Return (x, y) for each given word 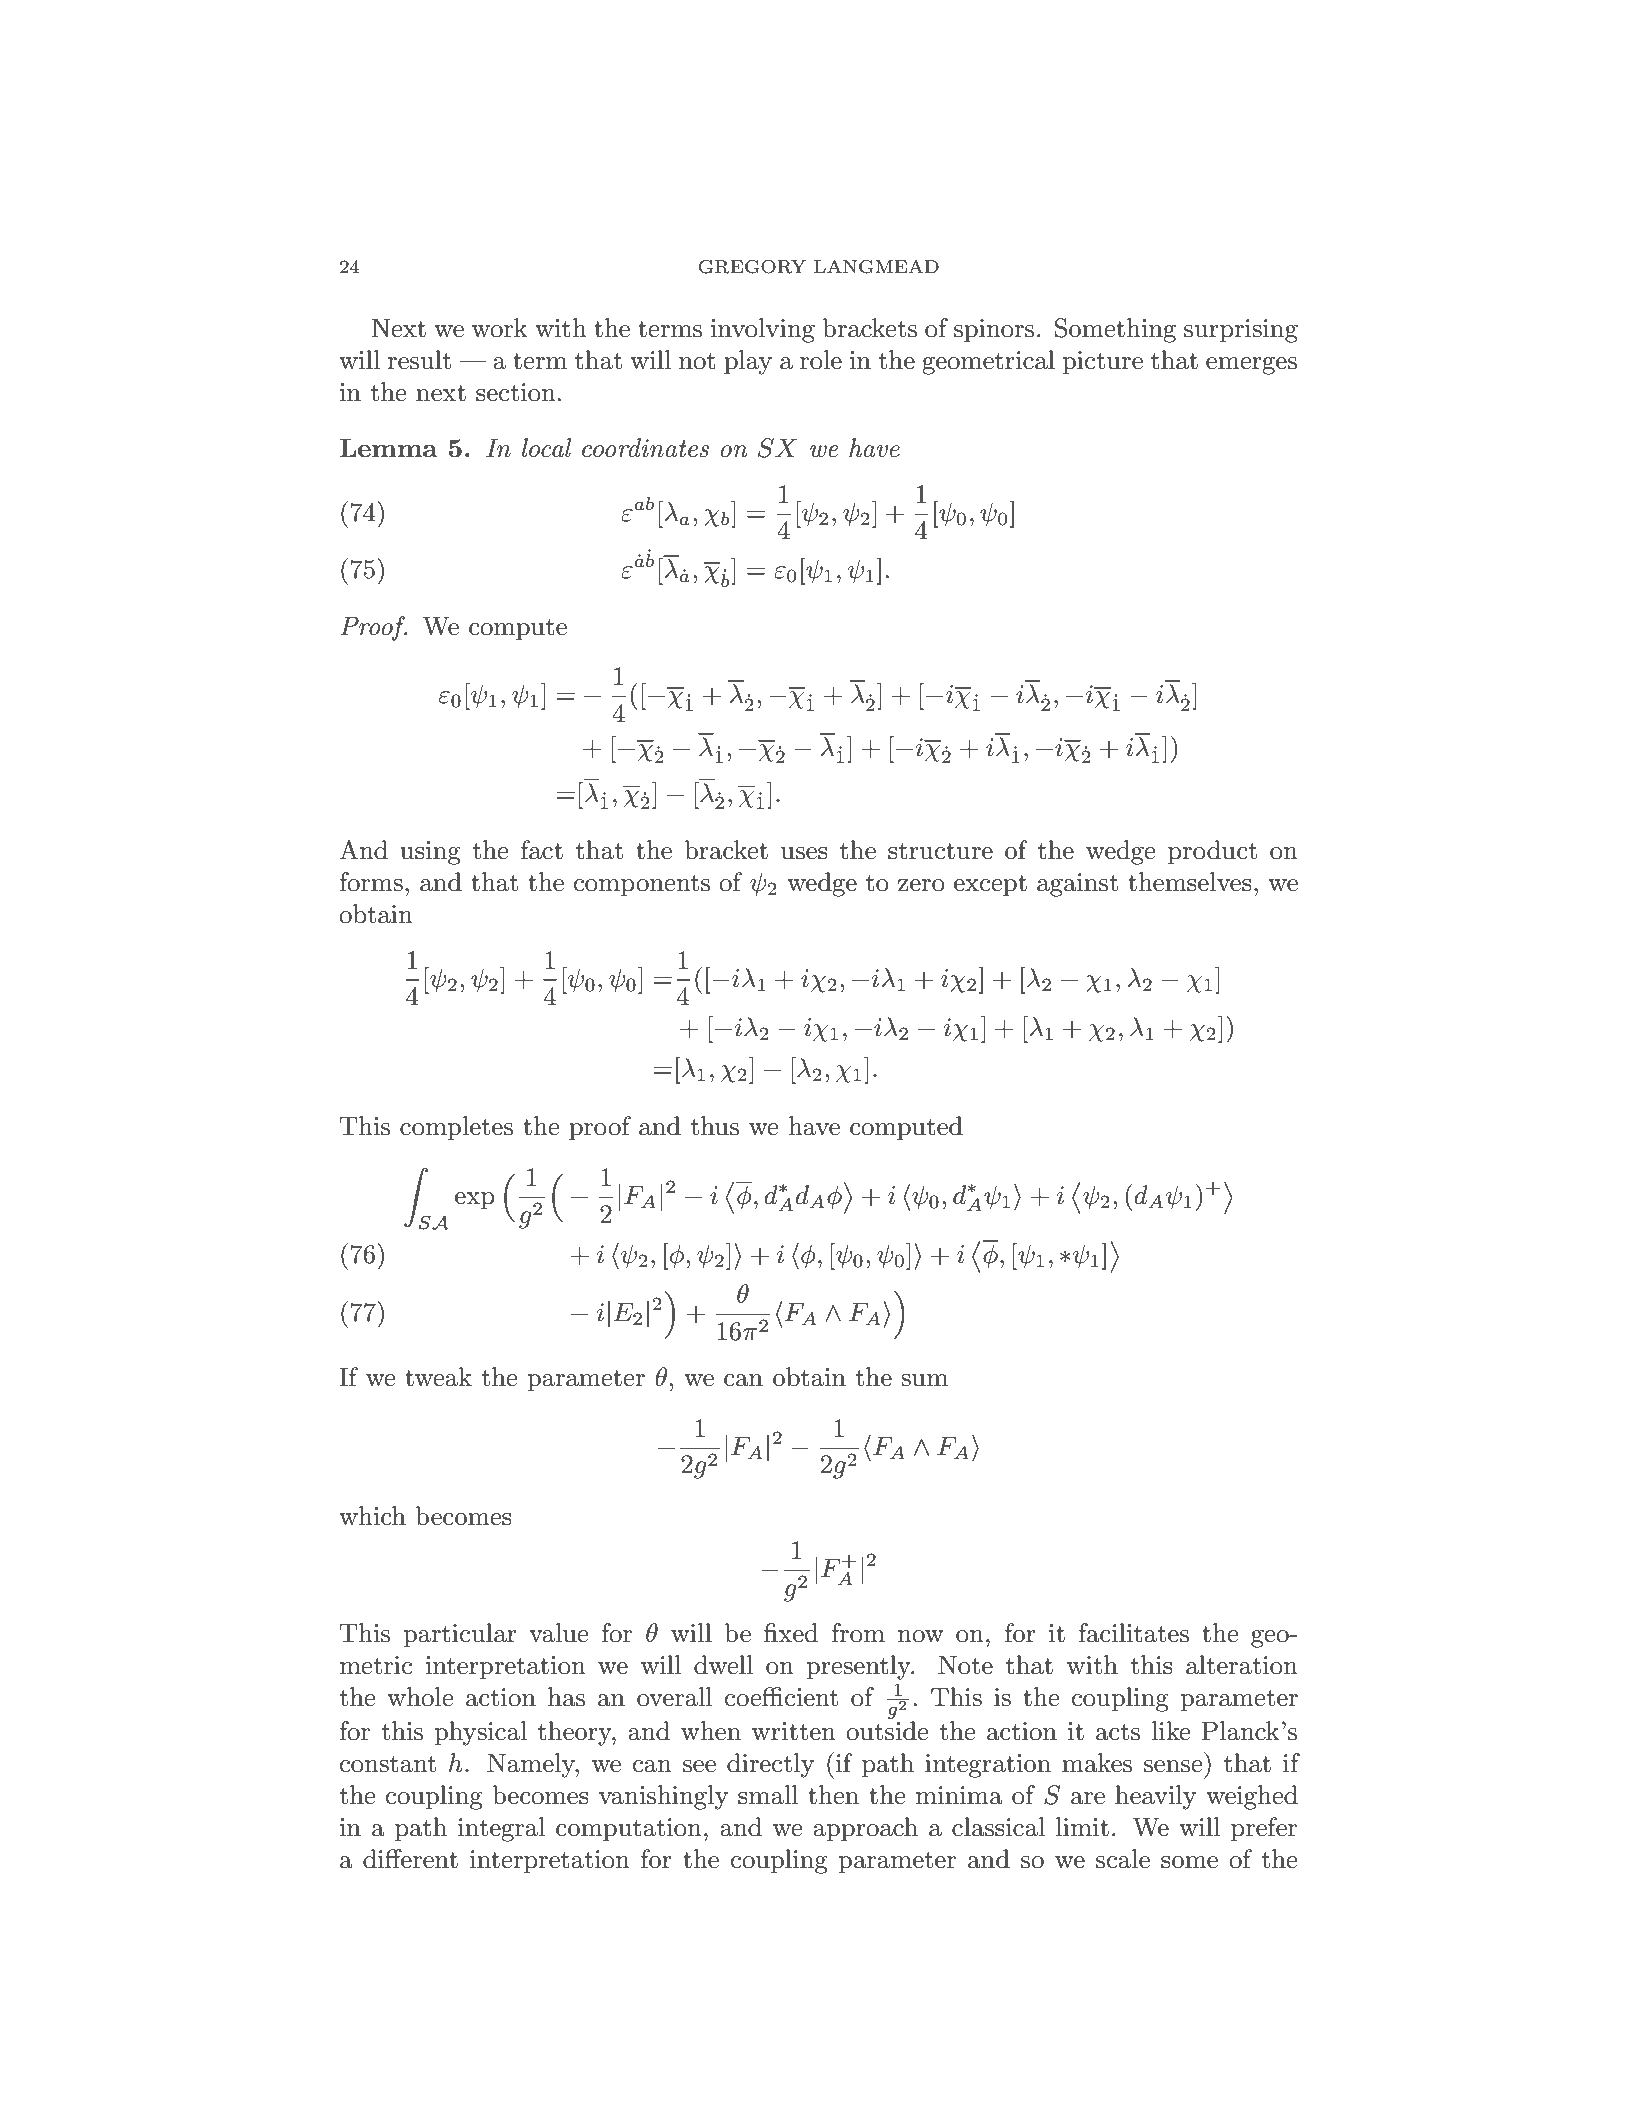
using (430, 853)
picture (1102, 362)
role (821, 360)
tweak (438, 1377)
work (500, 328)
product (1212, 852)
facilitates (1134, 1633)
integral (501, 1829)
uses (804, 853)
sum (924, 1380)
